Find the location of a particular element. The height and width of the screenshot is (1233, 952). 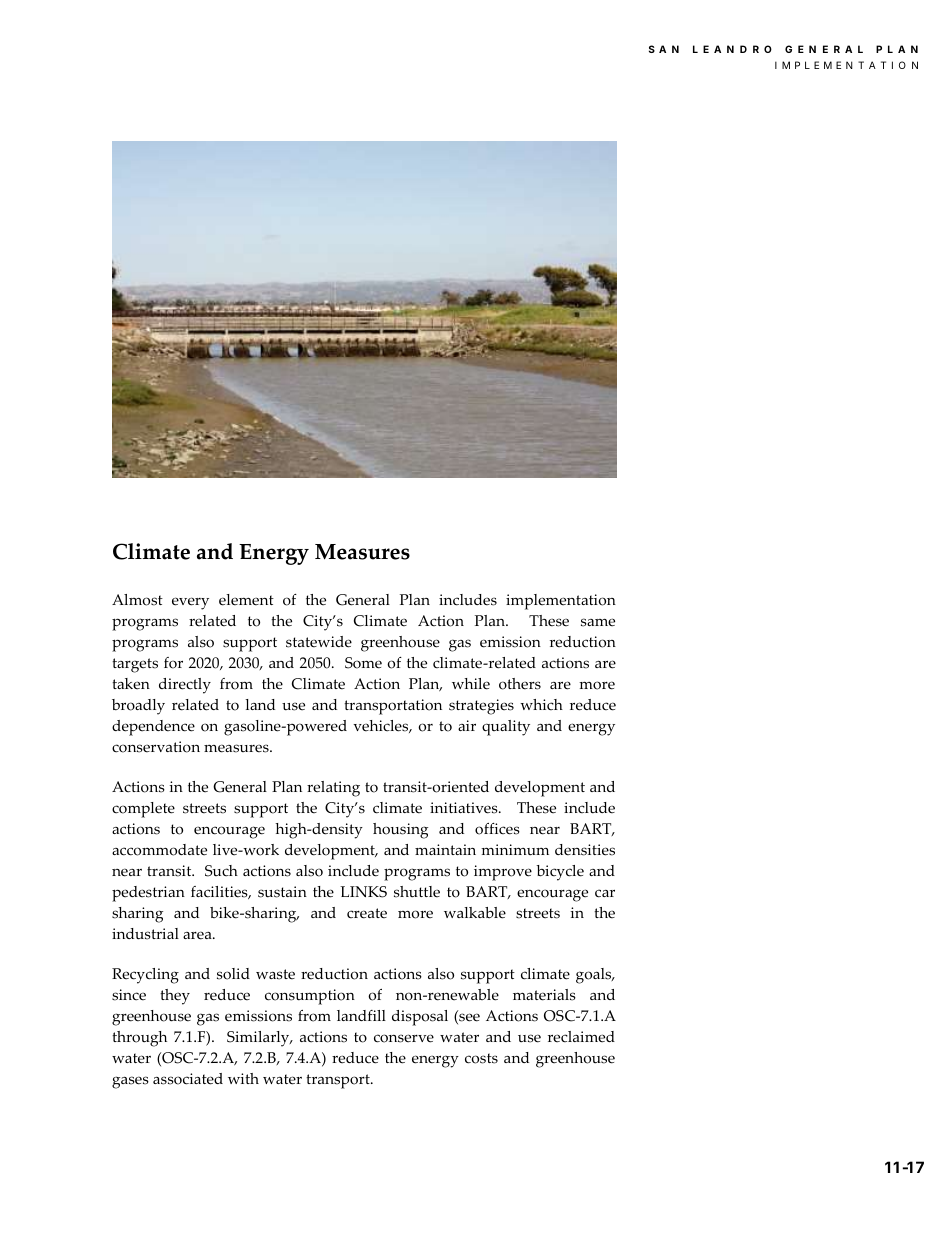

industrial is located at coordinates (145, 934).
